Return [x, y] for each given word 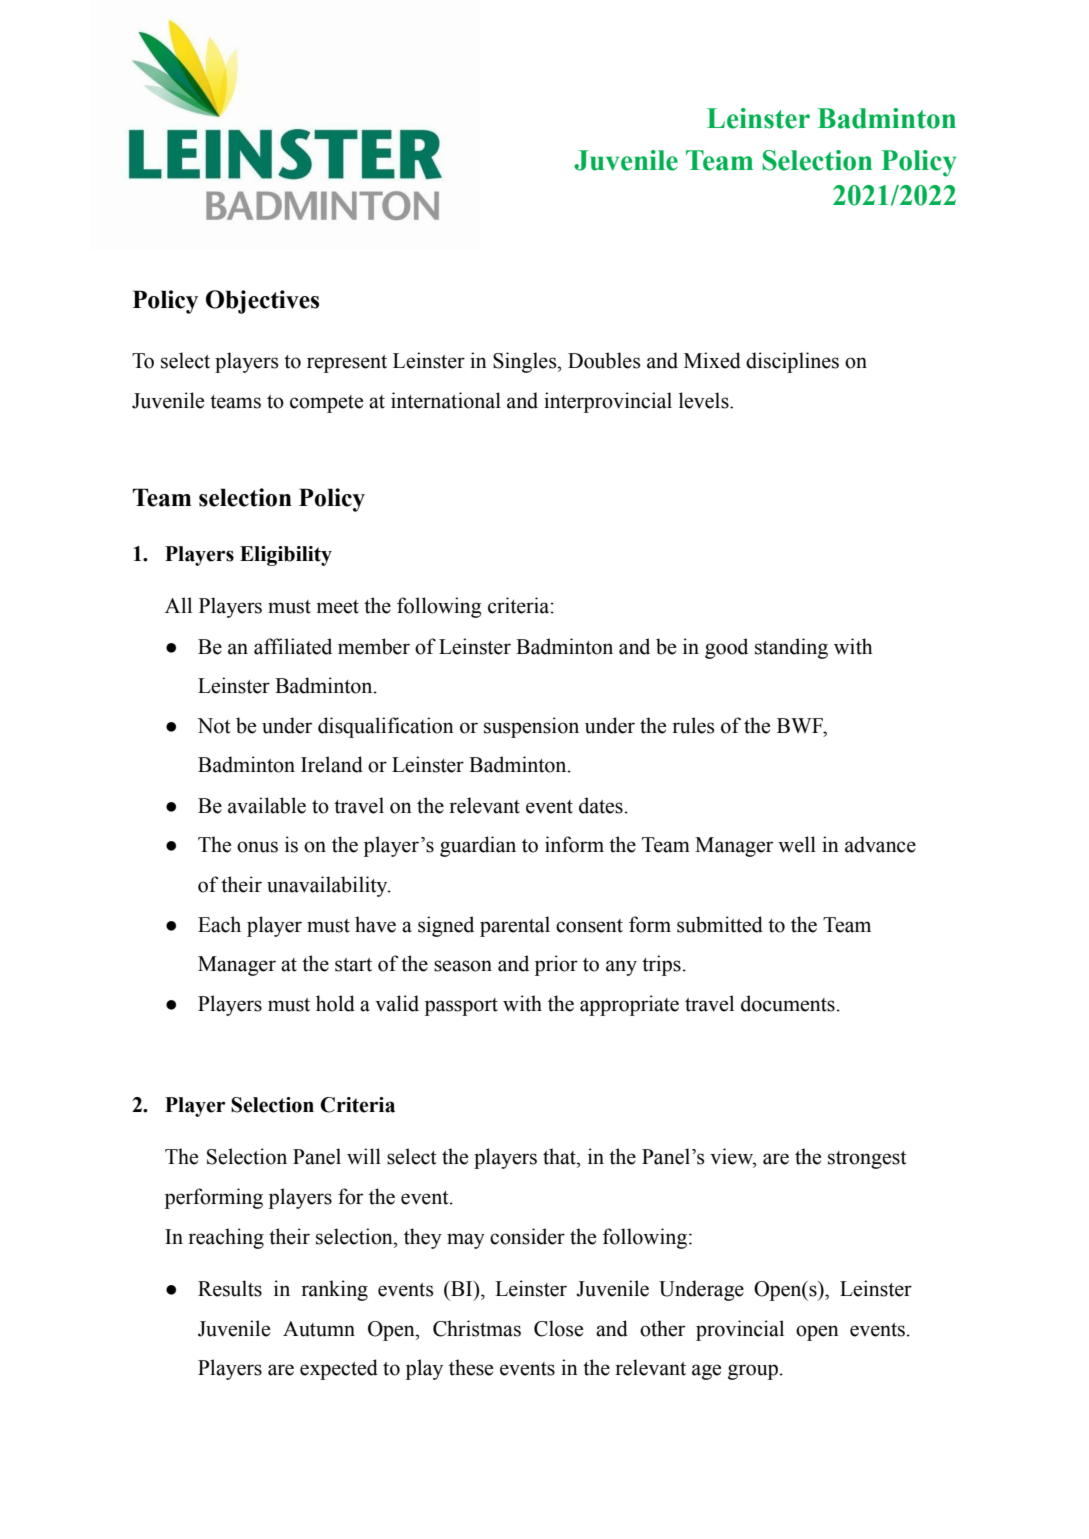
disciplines [792, 362]
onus [257, 847]
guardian [478, 846]
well [797, 844]
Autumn [319, 1329]
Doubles [604, 360]
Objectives [262, 302]
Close [558, 1328]
